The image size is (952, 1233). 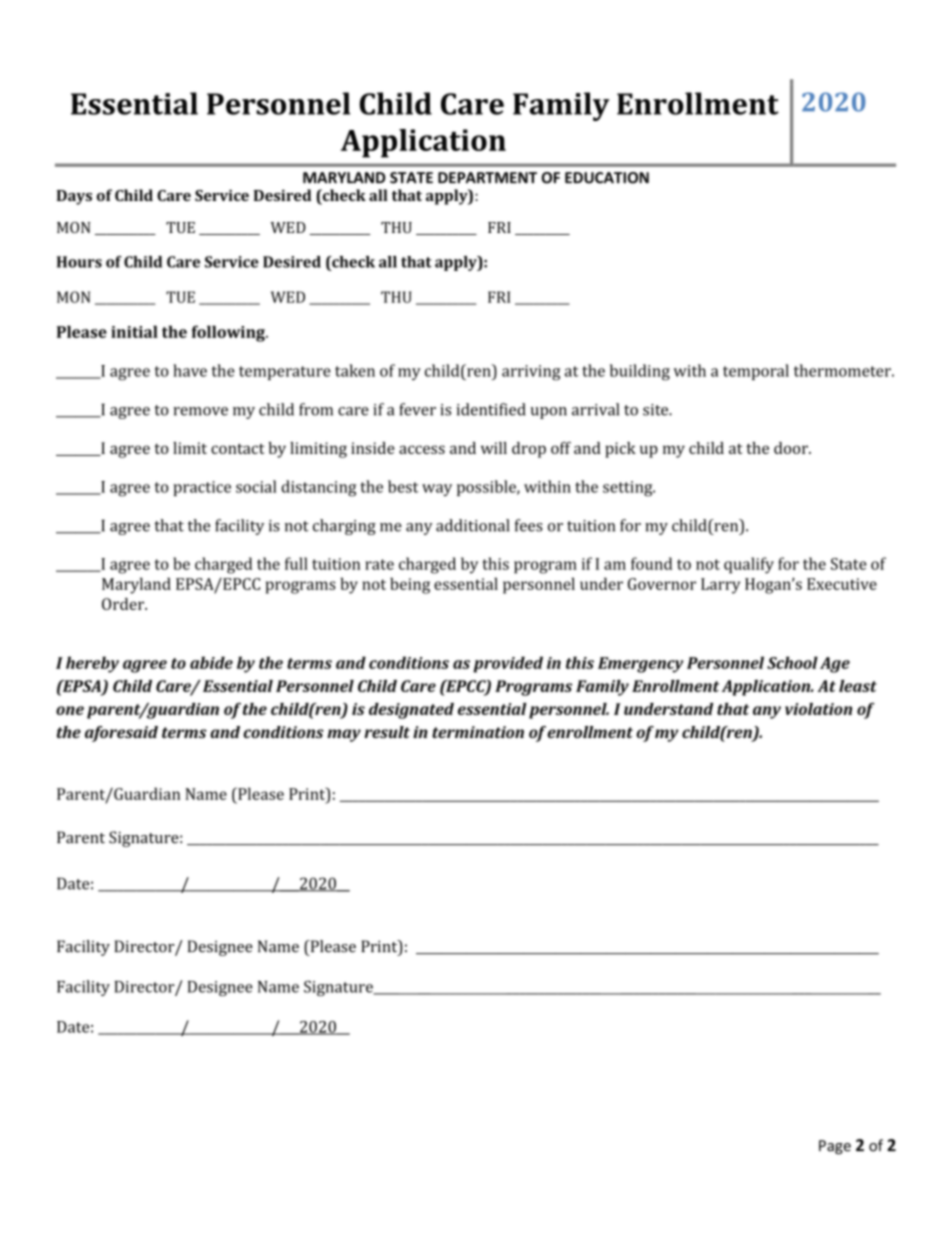 I want to click on School, so click(x=792, y=662).
